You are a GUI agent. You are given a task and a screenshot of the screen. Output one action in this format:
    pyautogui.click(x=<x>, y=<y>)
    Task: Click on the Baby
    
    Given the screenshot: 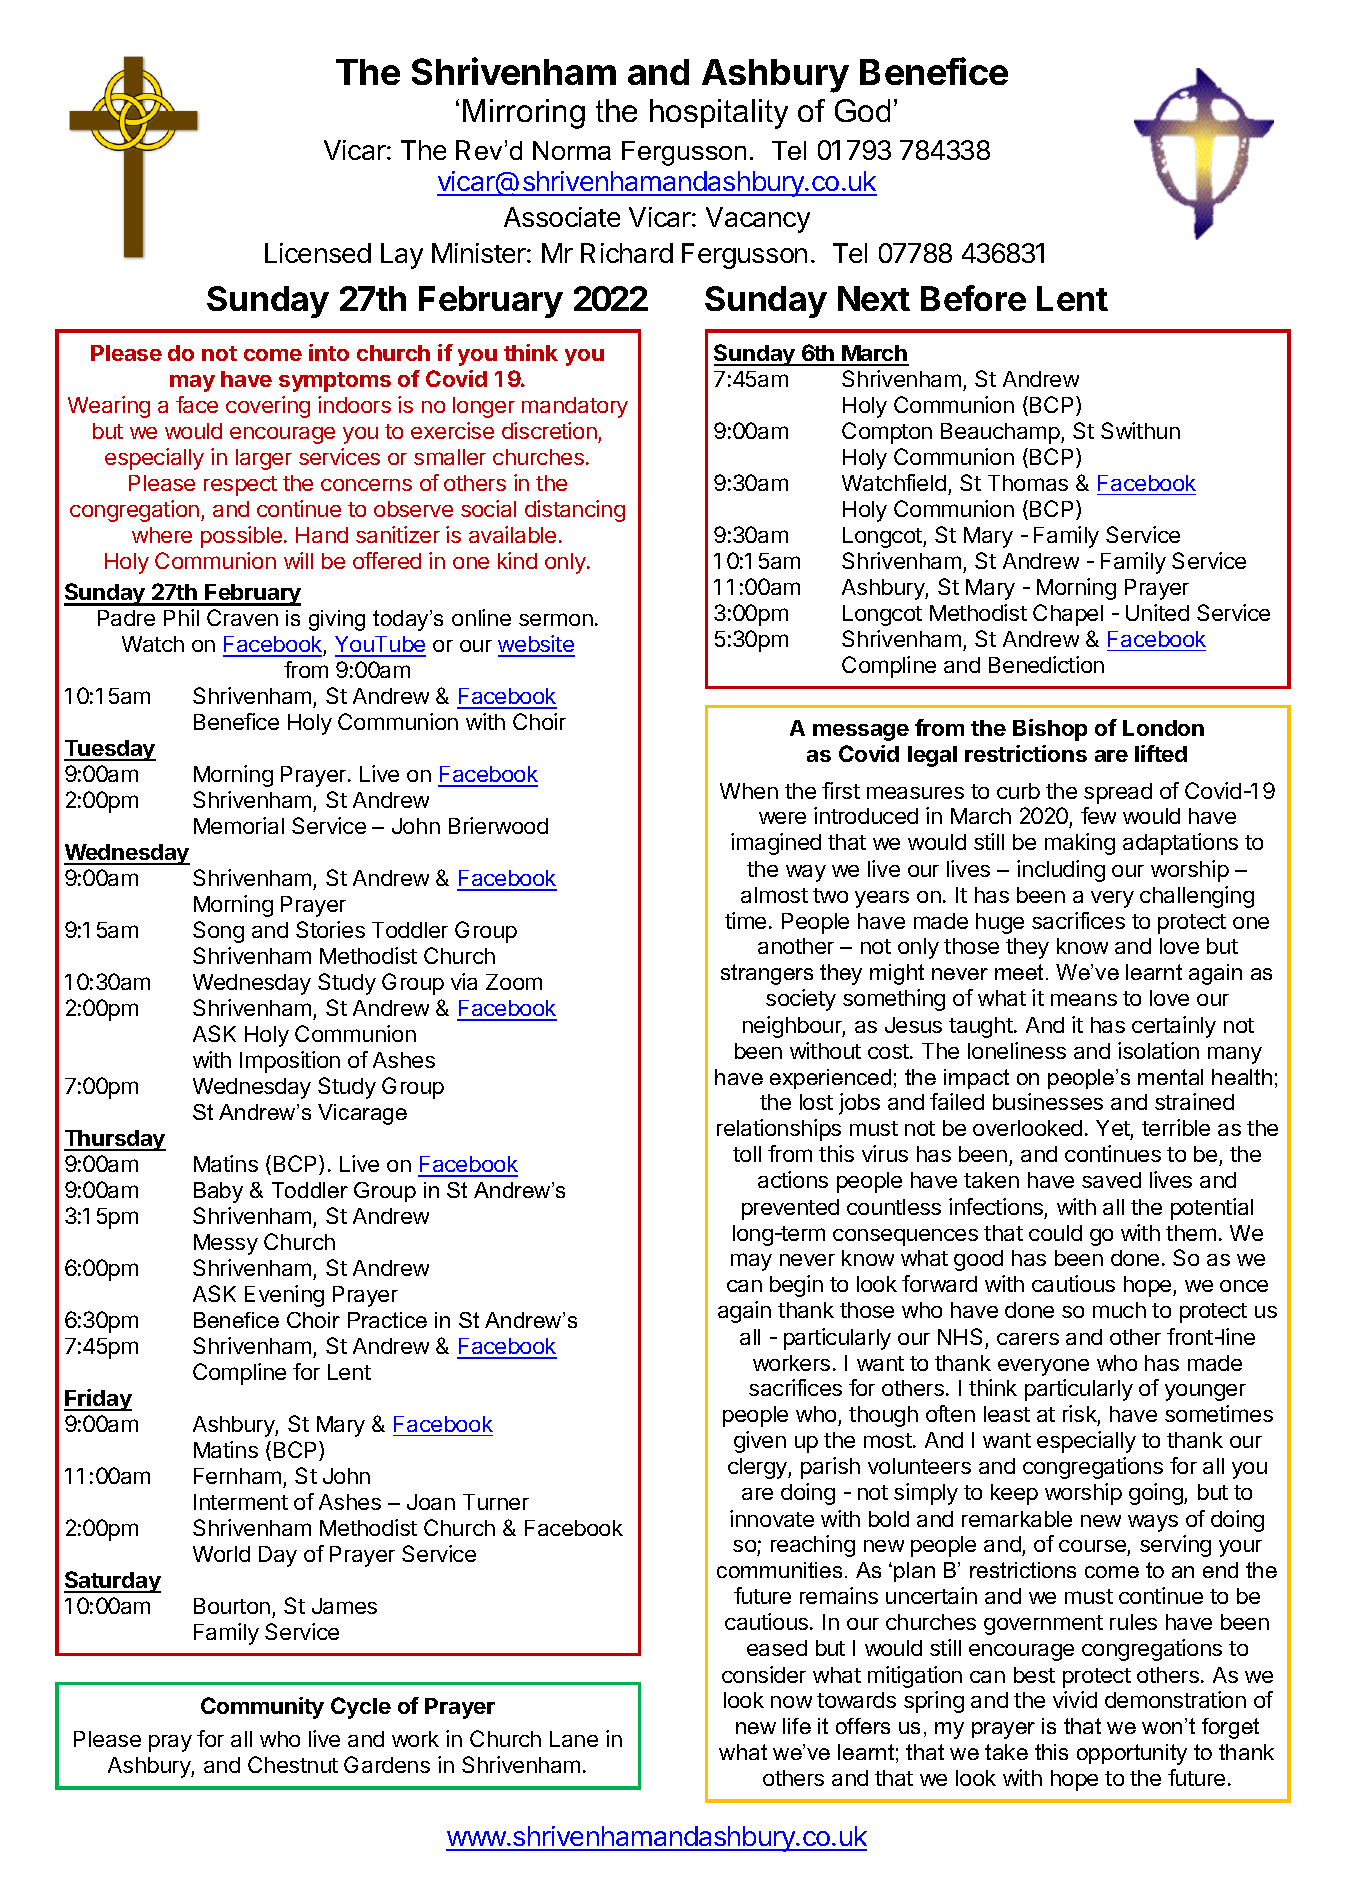 What is the action you would take?
    pyautogui.click(x=218, y=1192)
